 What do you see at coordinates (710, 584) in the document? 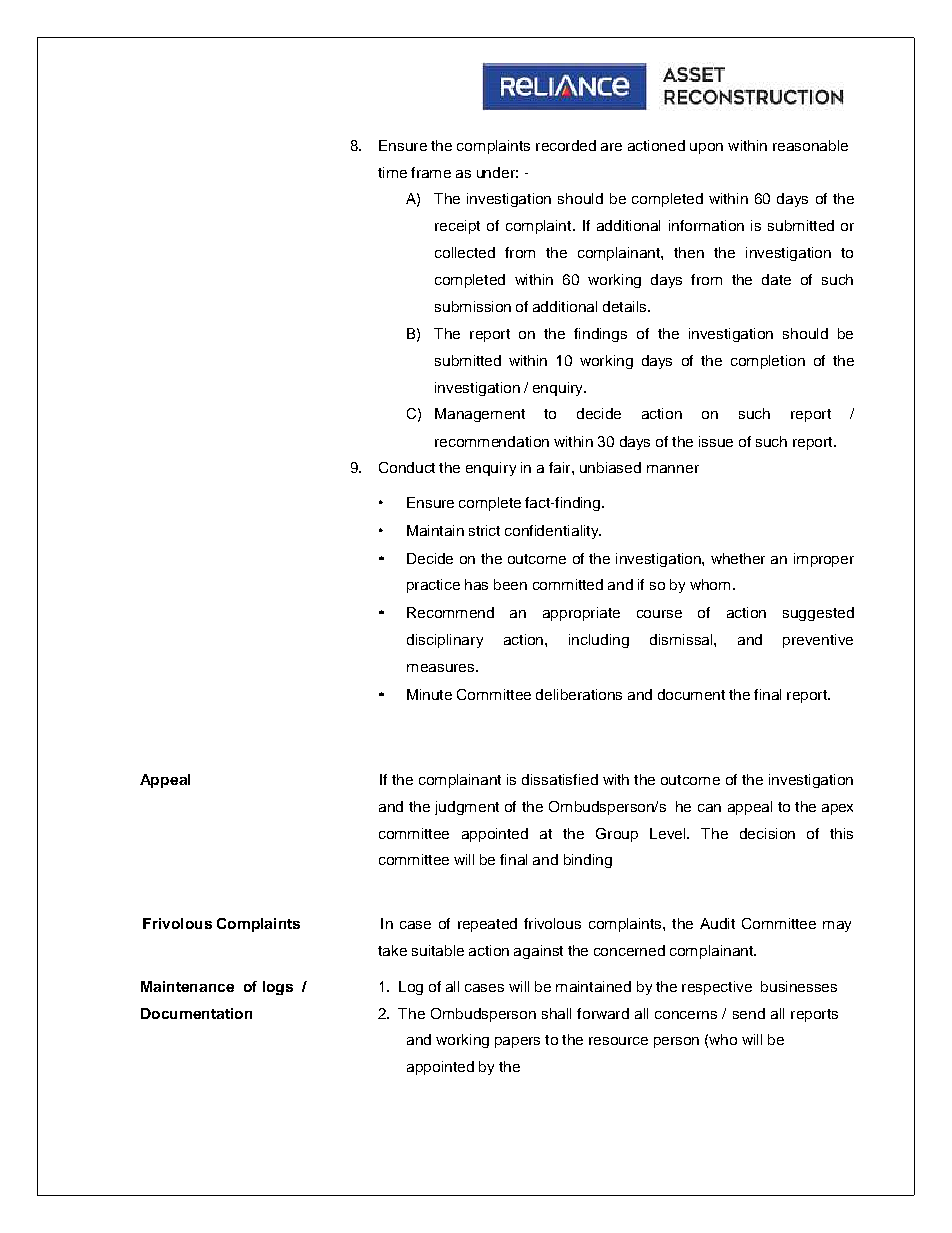
I see `whom` at bounding box center [710, 584].
